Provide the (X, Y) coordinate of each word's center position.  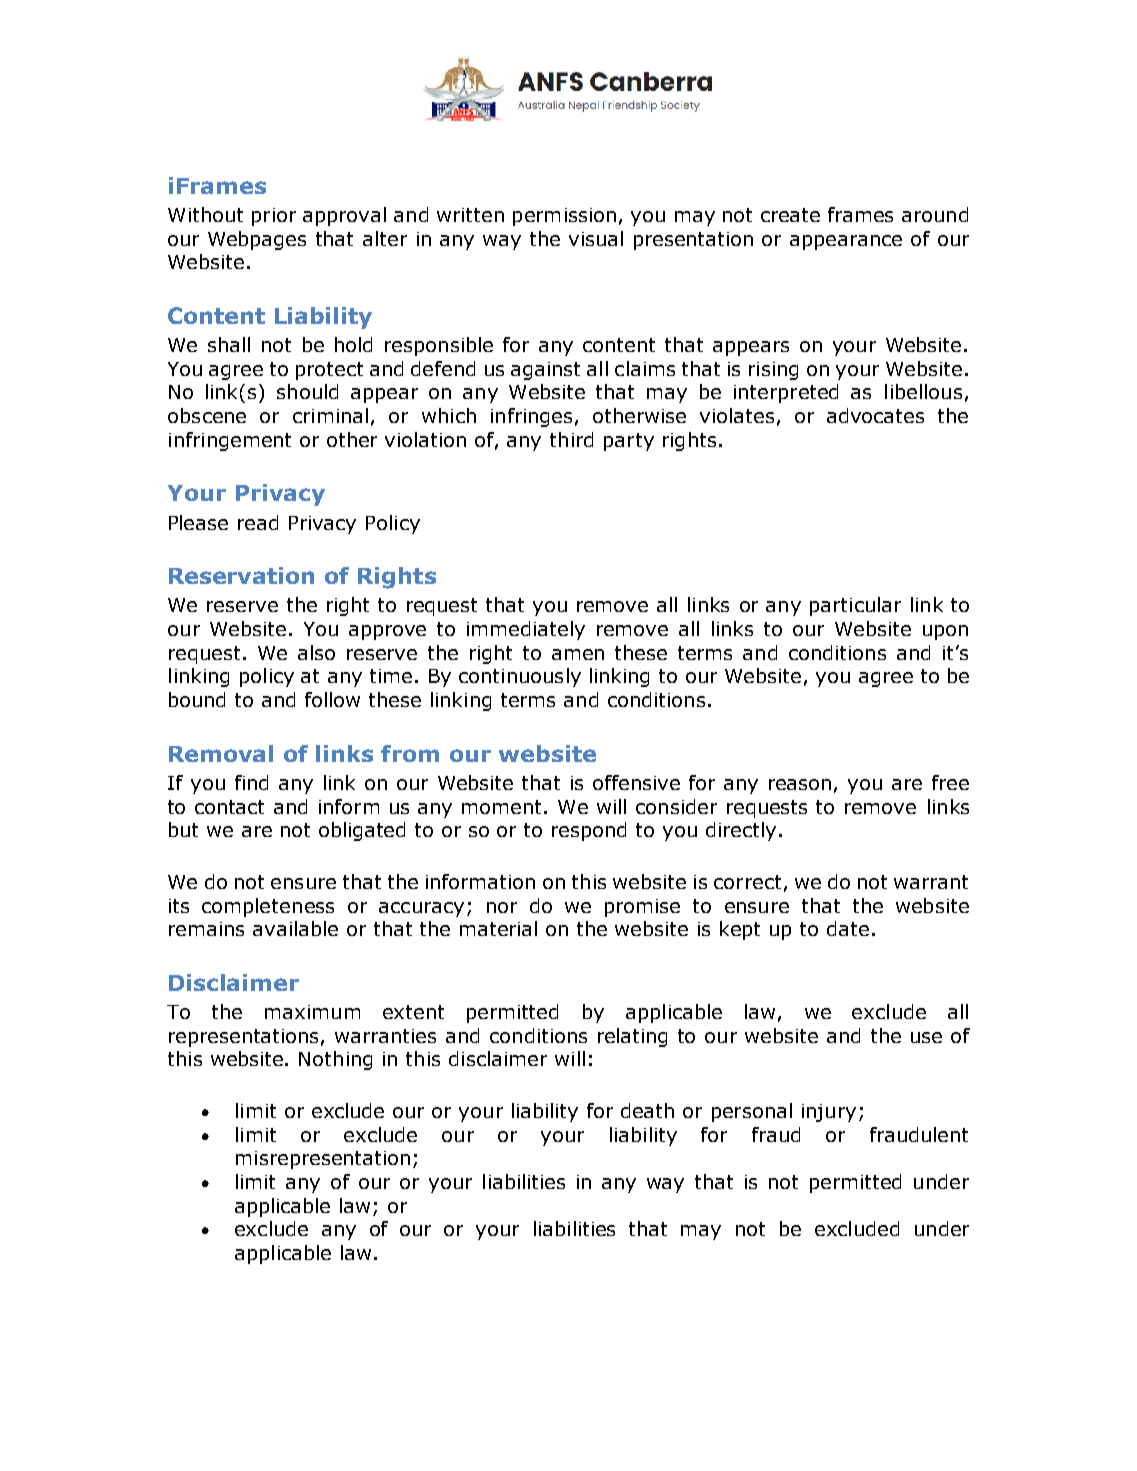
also (316, 652)
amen (578, 654)
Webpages (257, 240)
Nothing (335, 1060)
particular (855, 606)
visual (596, 238)
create (790, 215)
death (647, 1110)
